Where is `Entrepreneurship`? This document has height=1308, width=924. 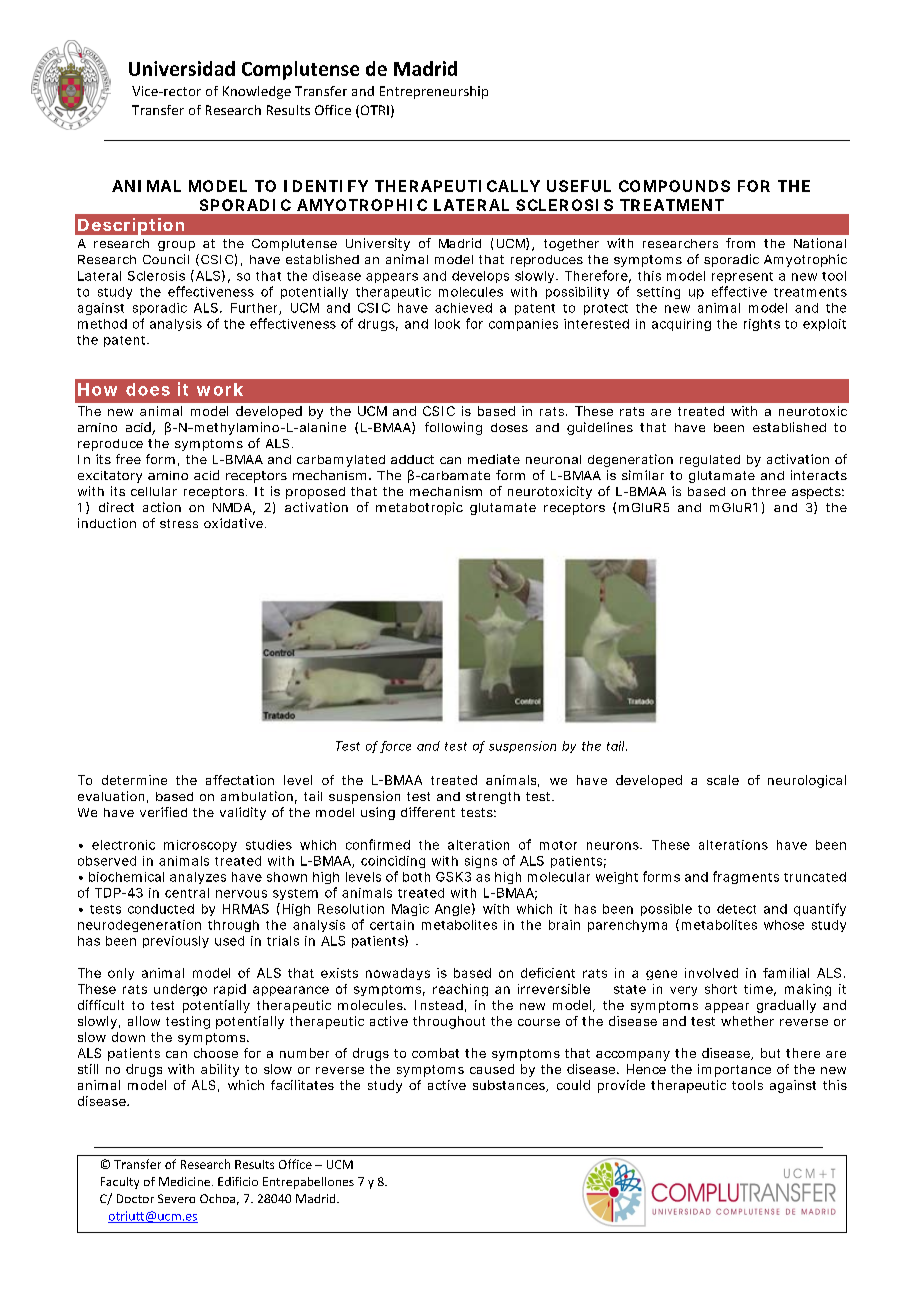 Entrepreneurship is located at coordinates (434, 92).
